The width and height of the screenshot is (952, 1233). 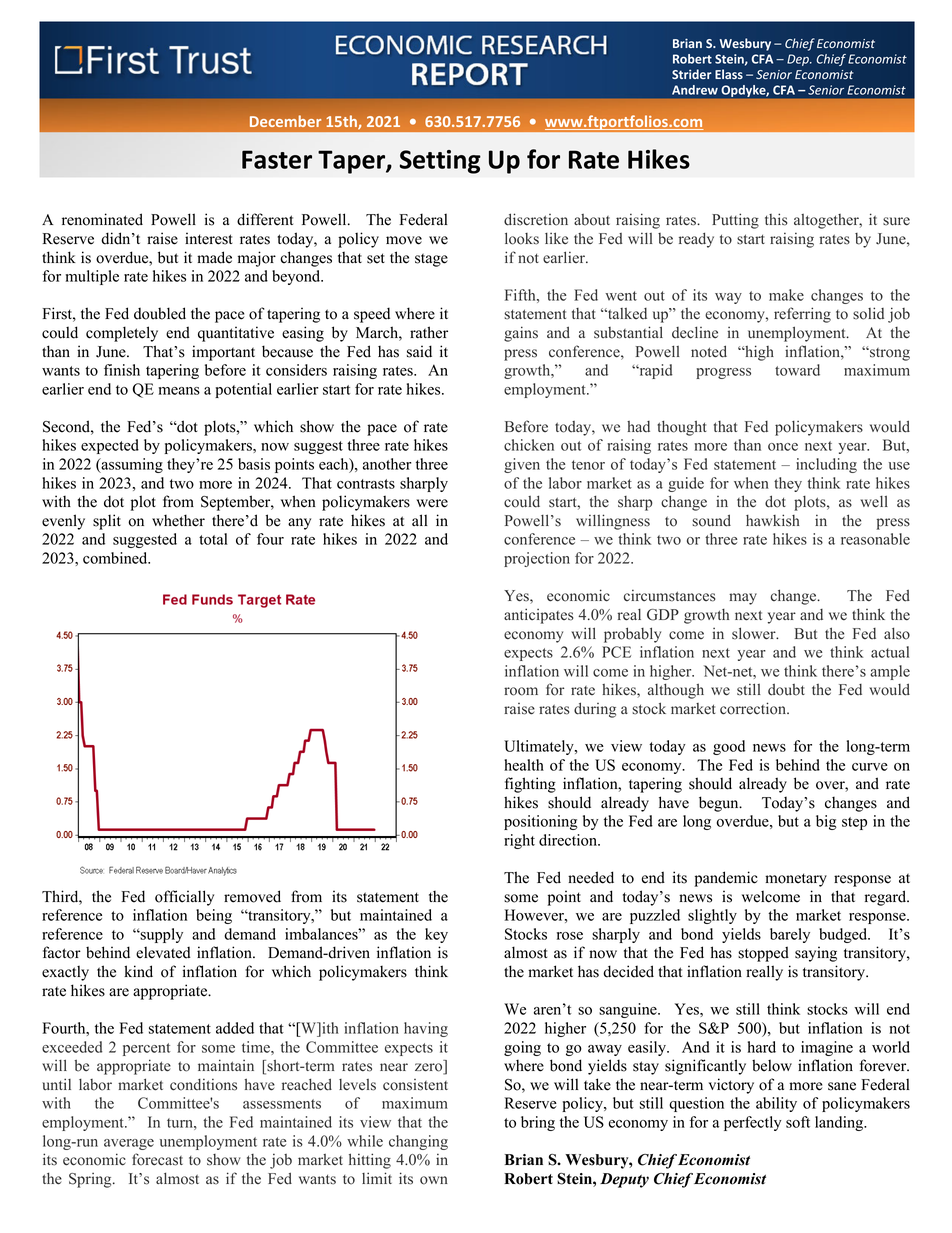 I want to click on changing, so click(x=418, y=1142).
